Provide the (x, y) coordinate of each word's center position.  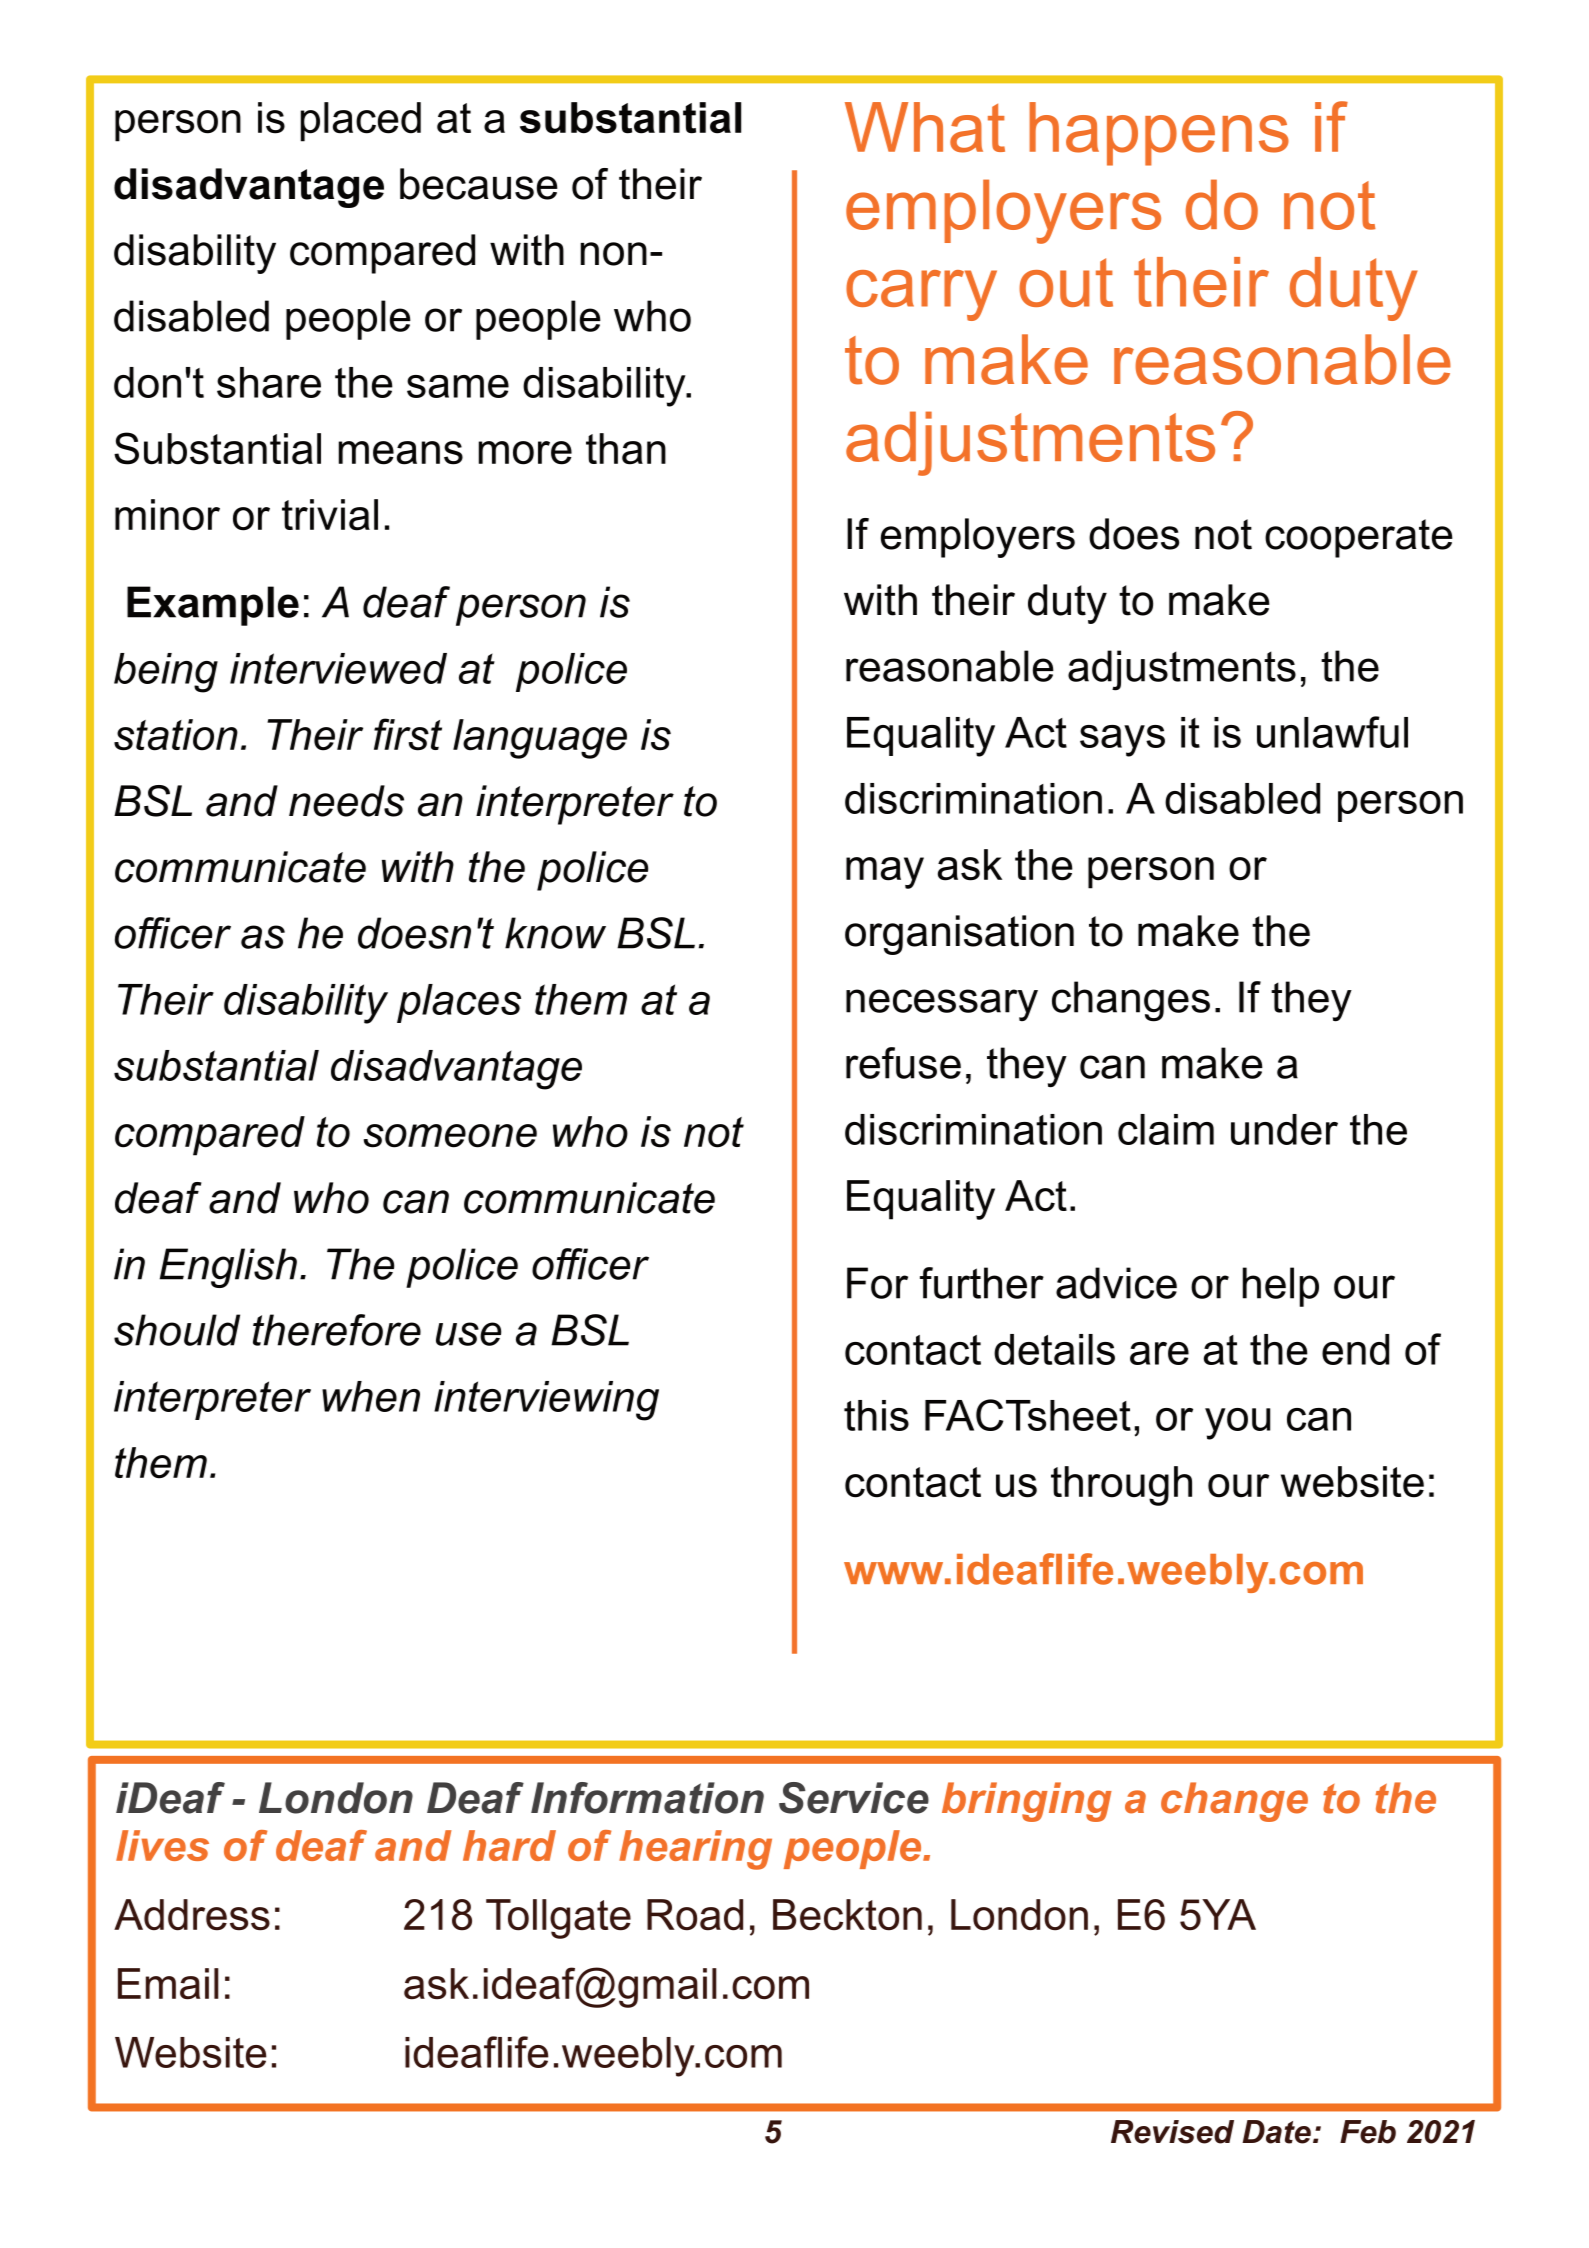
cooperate (1359, 538)
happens (1159, 134)
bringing (1027, 1802)
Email (168, 1984)
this (876, 1415)
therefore (337, 1330)
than (626, 449)
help (1281, 1287)
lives (162, 1845)
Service (854, 1798)
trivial (330, 515)
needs (346, 801)
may (885, 873)
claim (1166, 1129)
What (925, 127)
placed (361, 122)
